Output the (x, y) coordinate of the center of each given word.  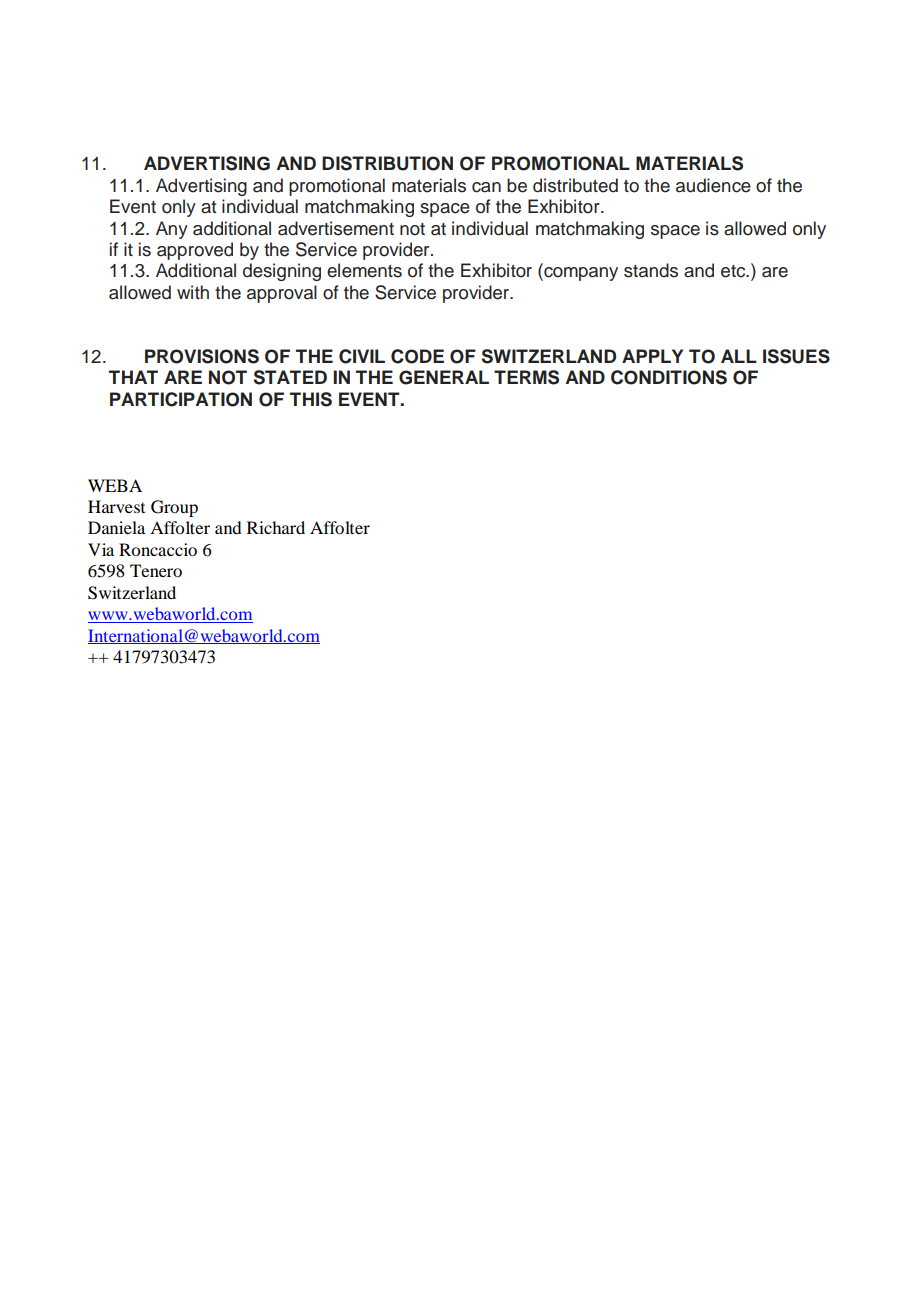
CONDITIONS (669, 377)
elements (364, 270)
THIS (311, 399)
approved (195, 251)
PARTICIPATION (181, 399)
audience (713, 185)
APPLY (652, 356)
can (486, 187)
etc (734, 271)
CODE (417, 356)
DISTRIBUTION (387, 163)
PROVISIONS (202, 356)
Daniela (116, 527)
